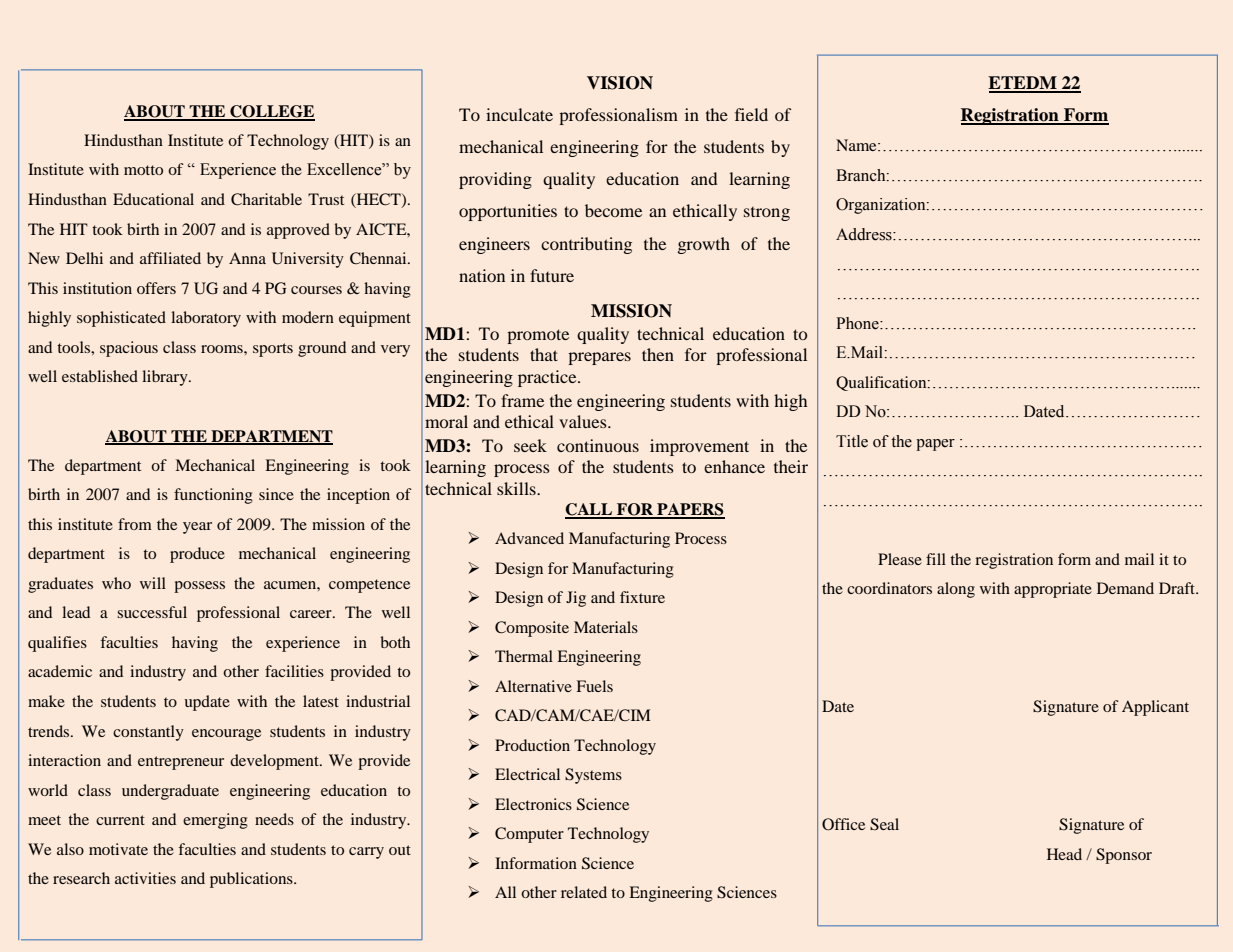 The height and width of the screenshot is (952, 1233). Describe the element at coordinates (620, 83) in the screenshot. I see `VISION` at that location.
